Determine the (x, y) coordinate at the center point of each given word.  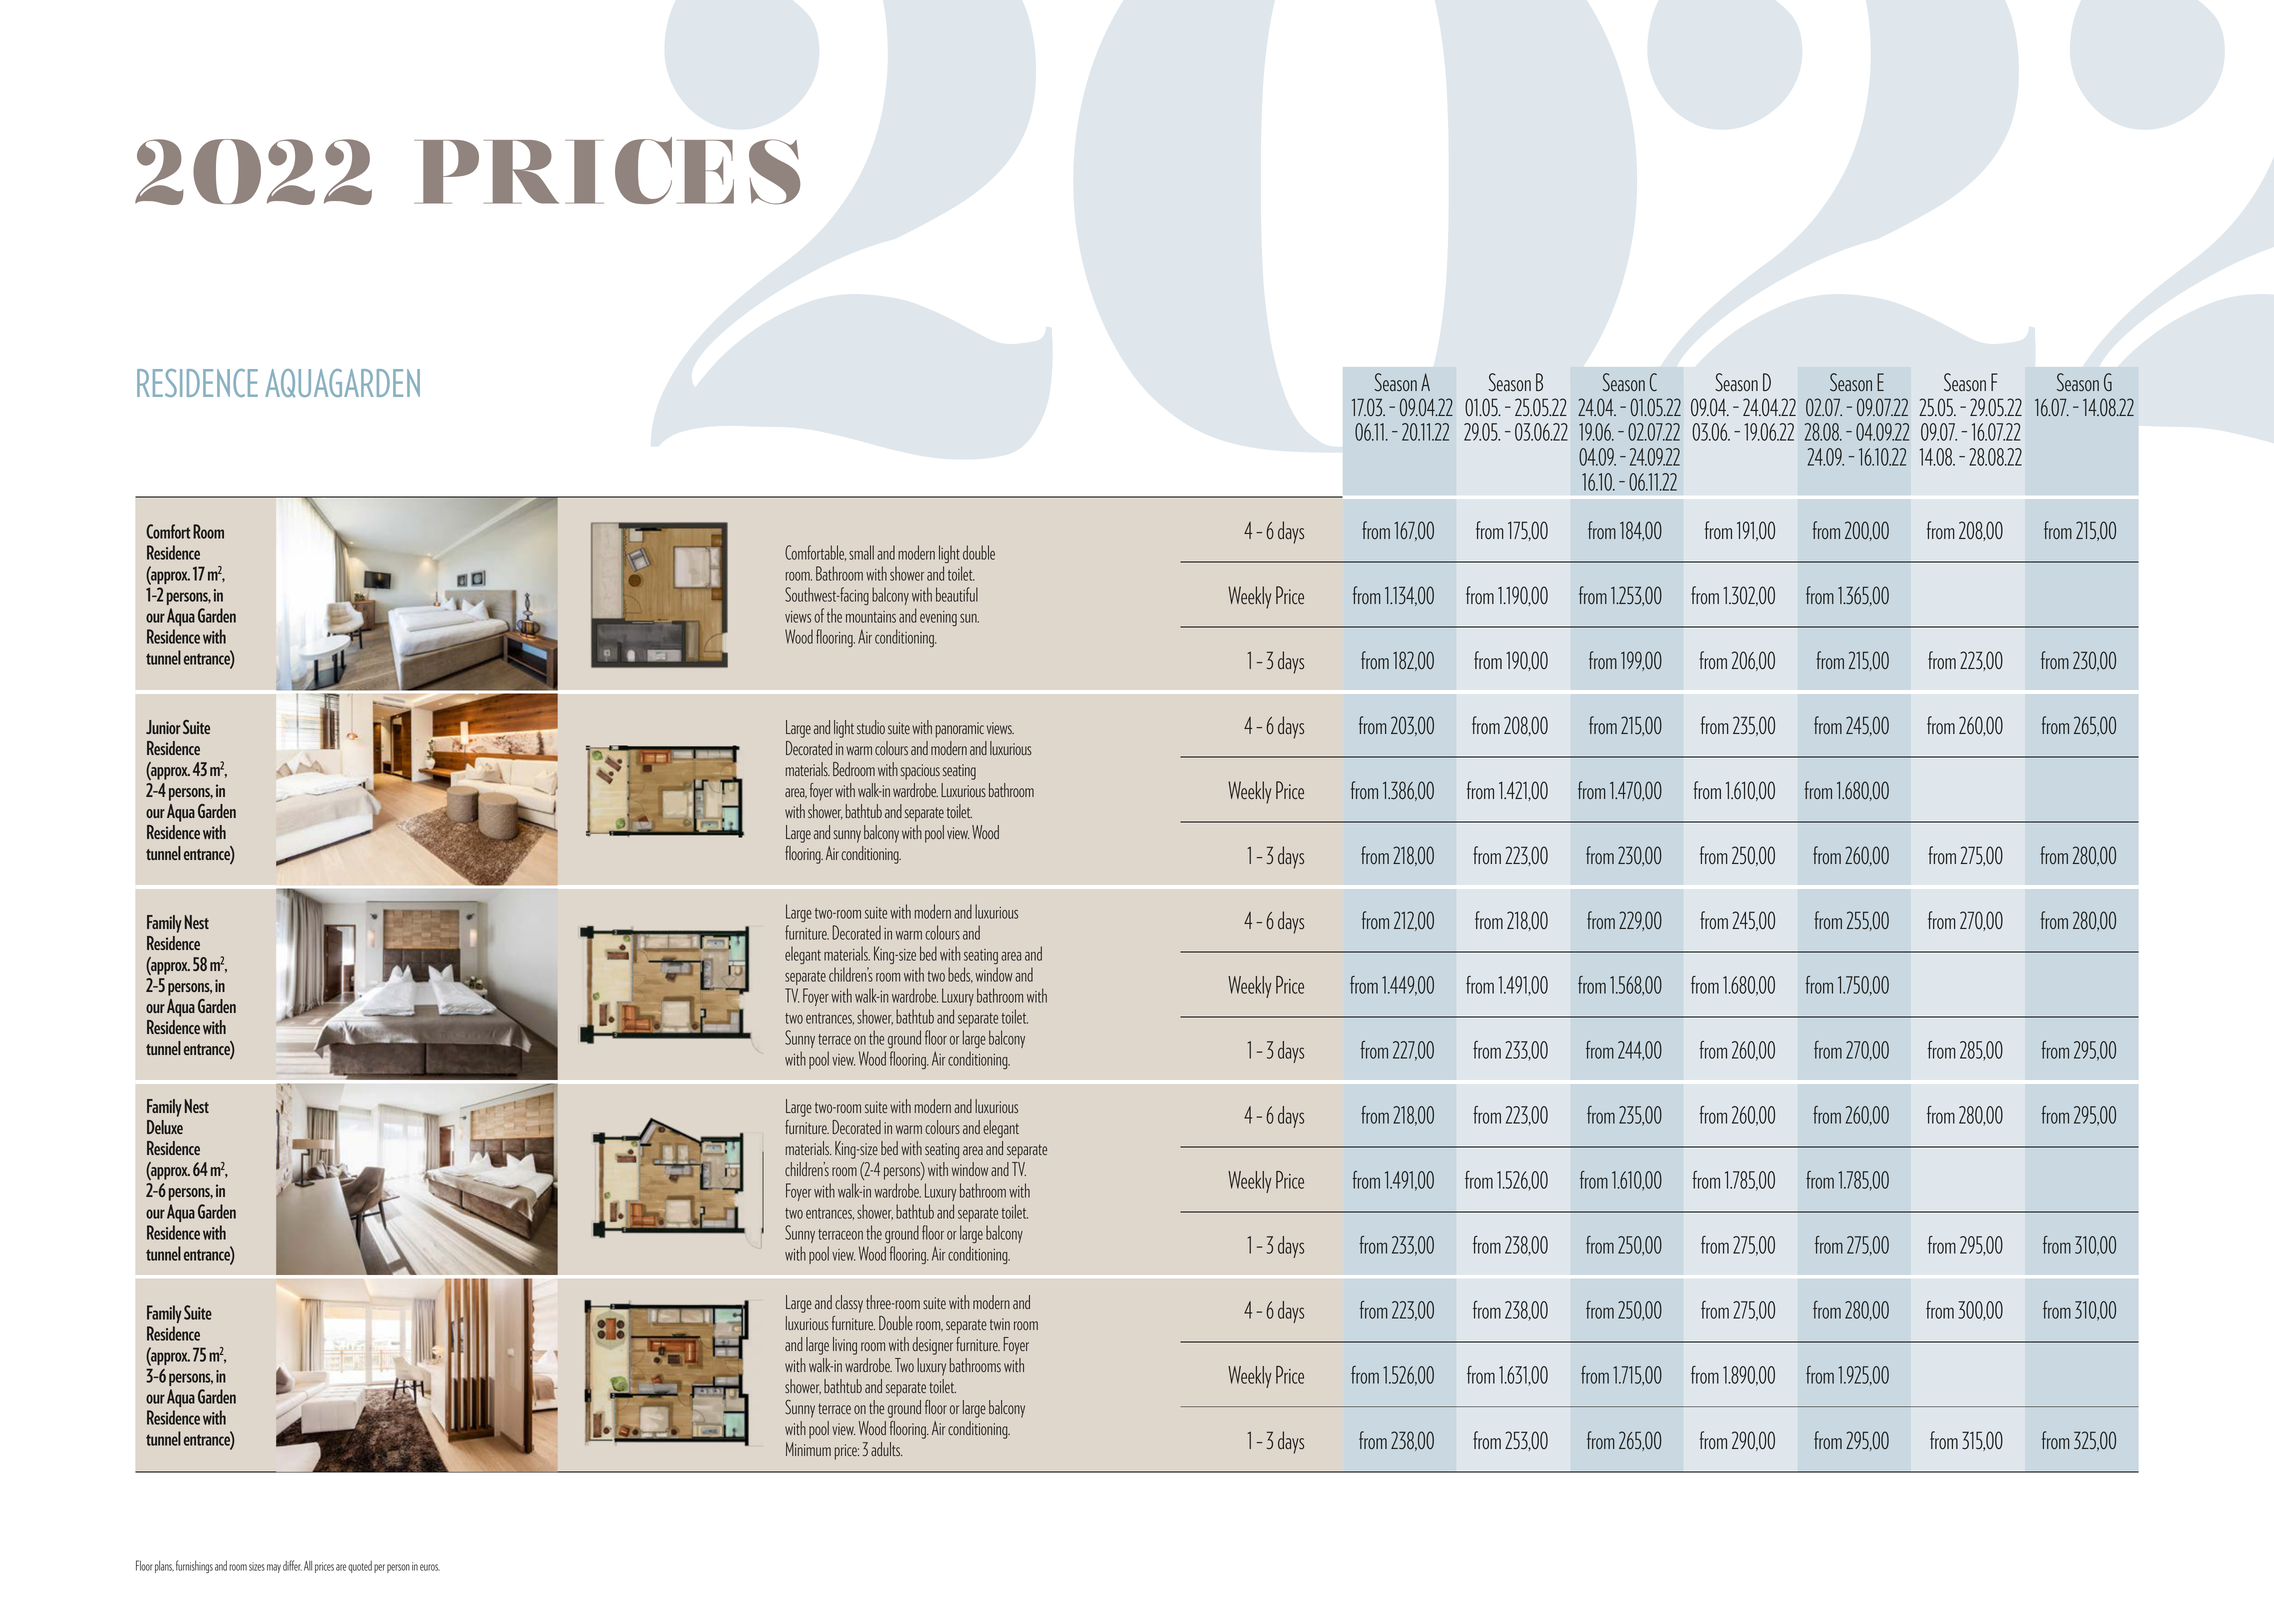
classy (849, 1304)
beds (960, 975)
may (274, 1568)
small (861, 552)
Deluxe (165, 1127)
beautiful (957, 594)
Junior (163, 727)
